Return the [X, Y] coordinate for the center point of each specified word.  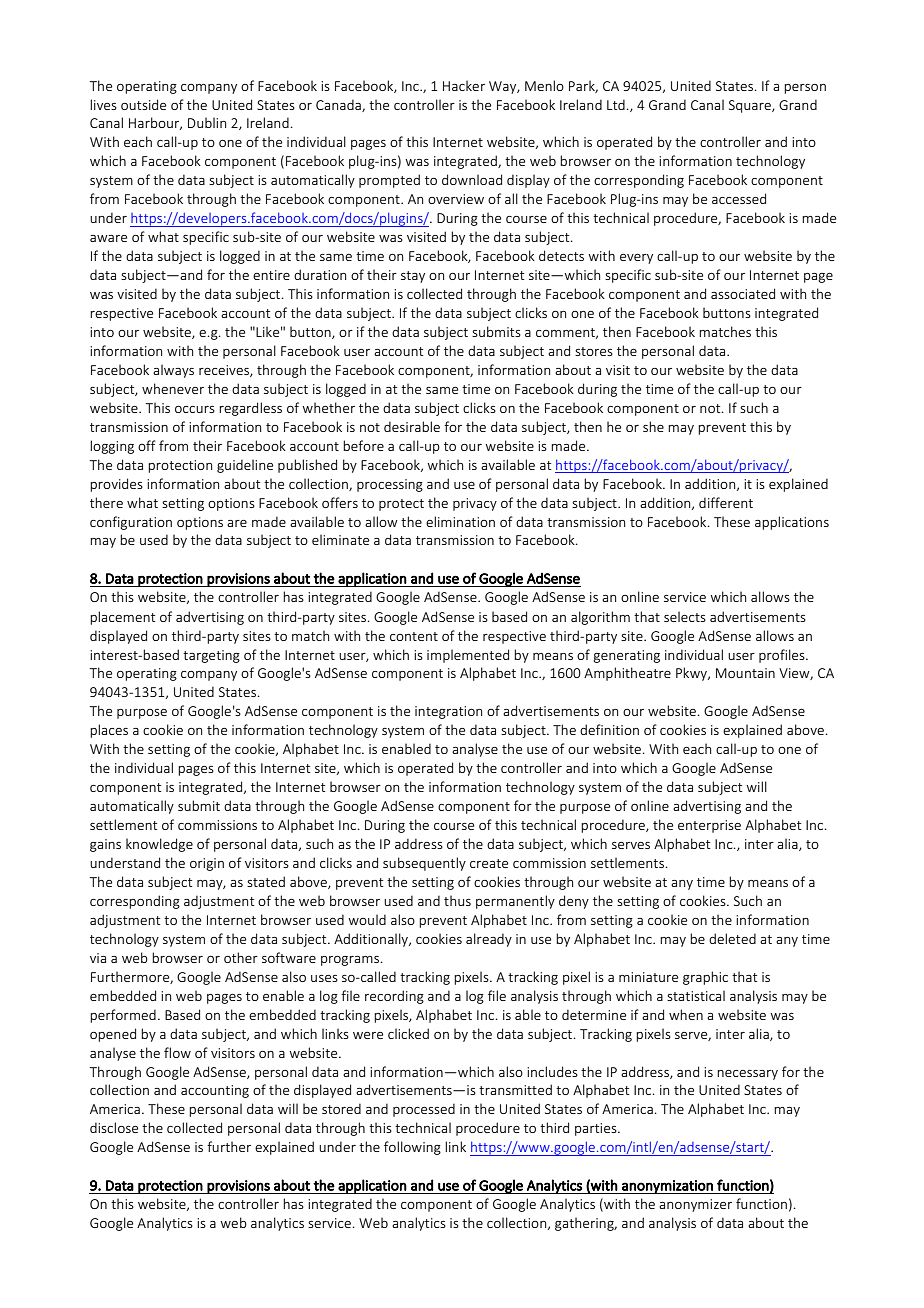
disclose [114, 1127]
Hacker [464, 85]
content [414, 636]
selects [685, 616]
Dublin [207, 122]
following [412, 1148]
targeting [211, 656]
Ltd [616, 105]
